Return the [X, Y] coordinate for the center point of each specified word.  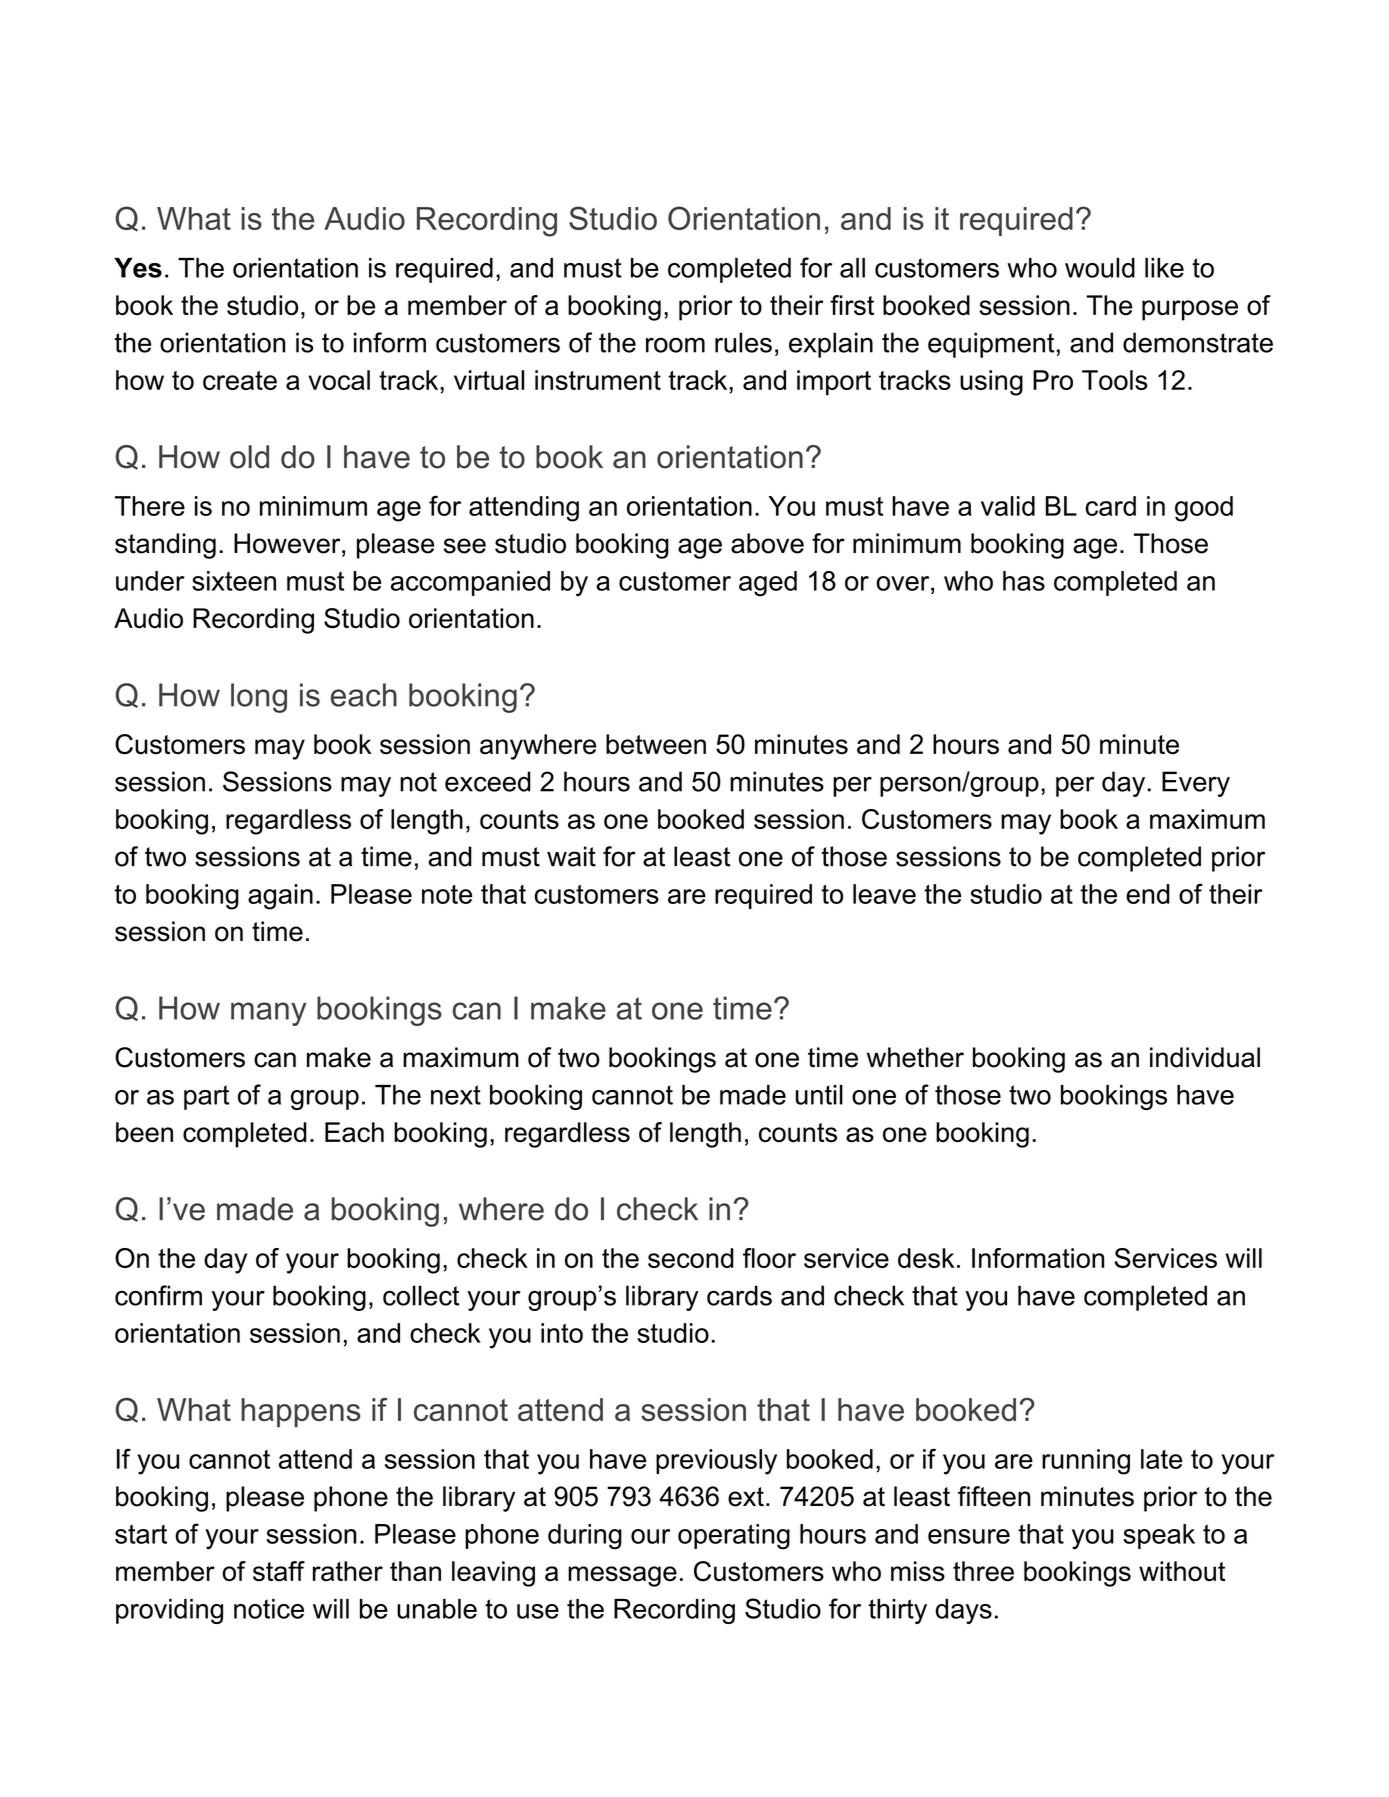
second [691, 1258]
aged [768, 584]
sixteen [234, 581]
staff [279, 1571]
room [675, 345]
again [280, 897]
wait [571, 856]
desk [926, 1258]
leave [884, 894]
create [240, 380]
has [1024, 581]
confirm [158, 1295]
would [1100, 268]
